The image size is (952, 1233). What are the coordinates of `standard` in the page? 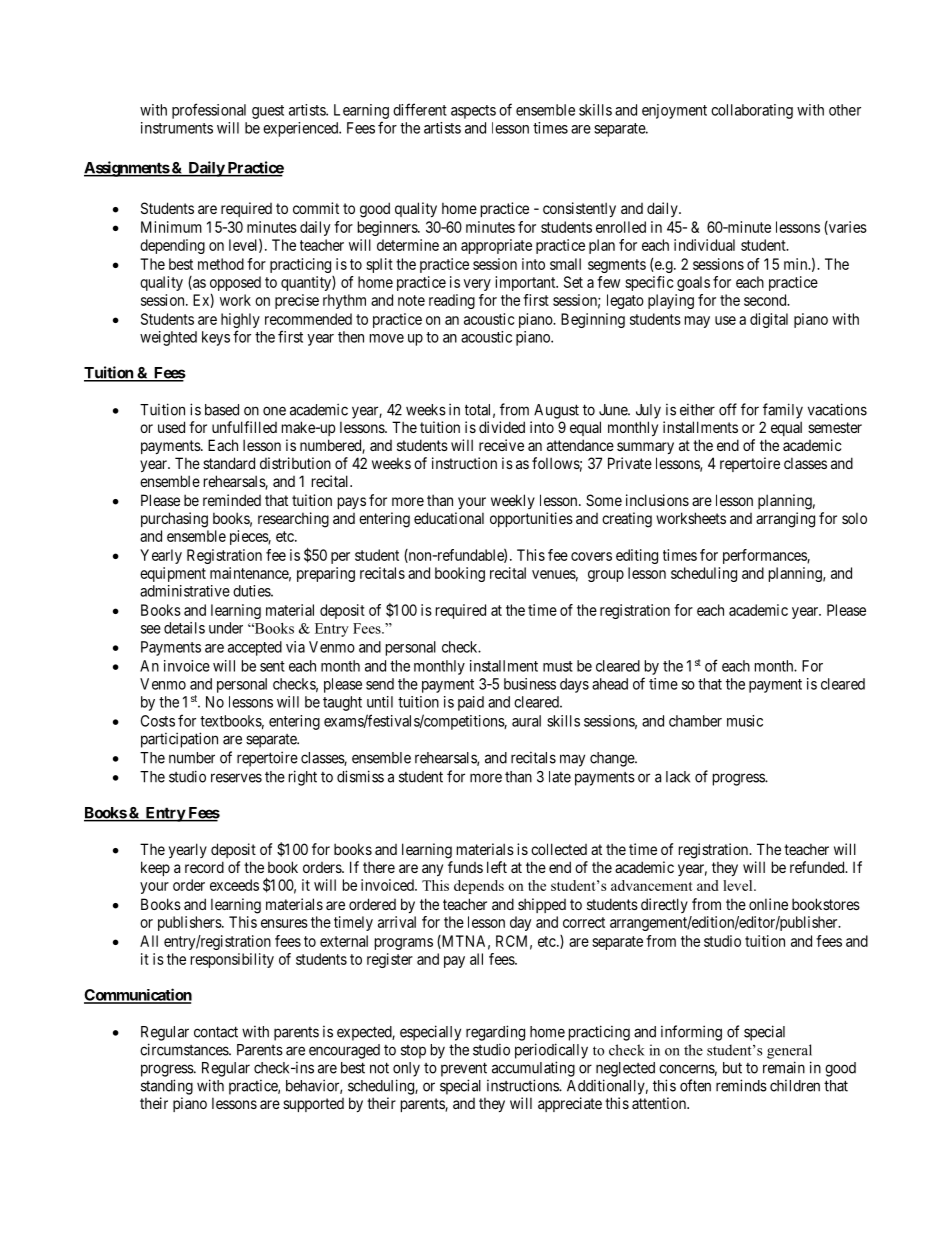 It's located at (229, 463).
